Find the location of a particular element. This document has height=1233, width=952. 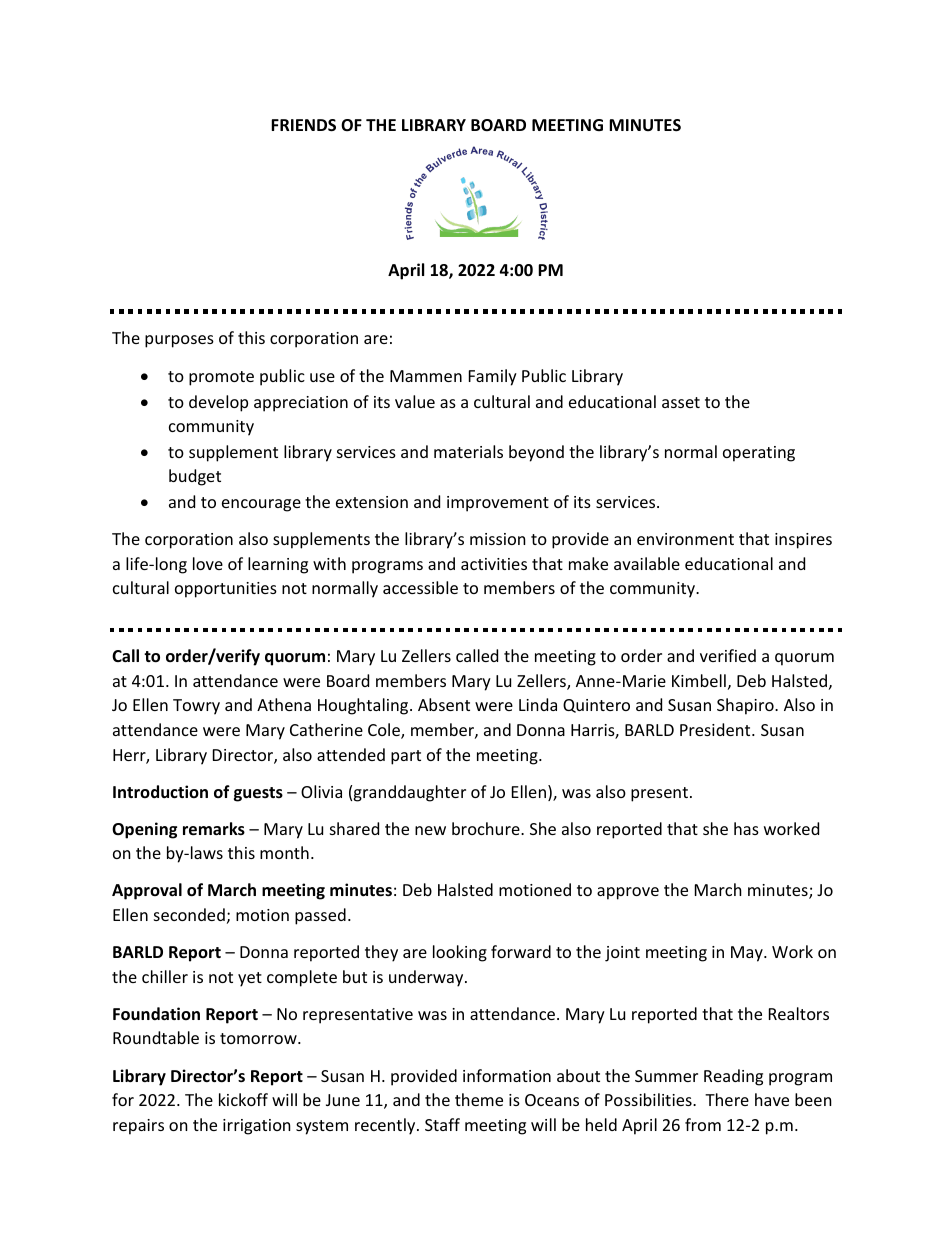

There is located at coordinates (727, 1099).
